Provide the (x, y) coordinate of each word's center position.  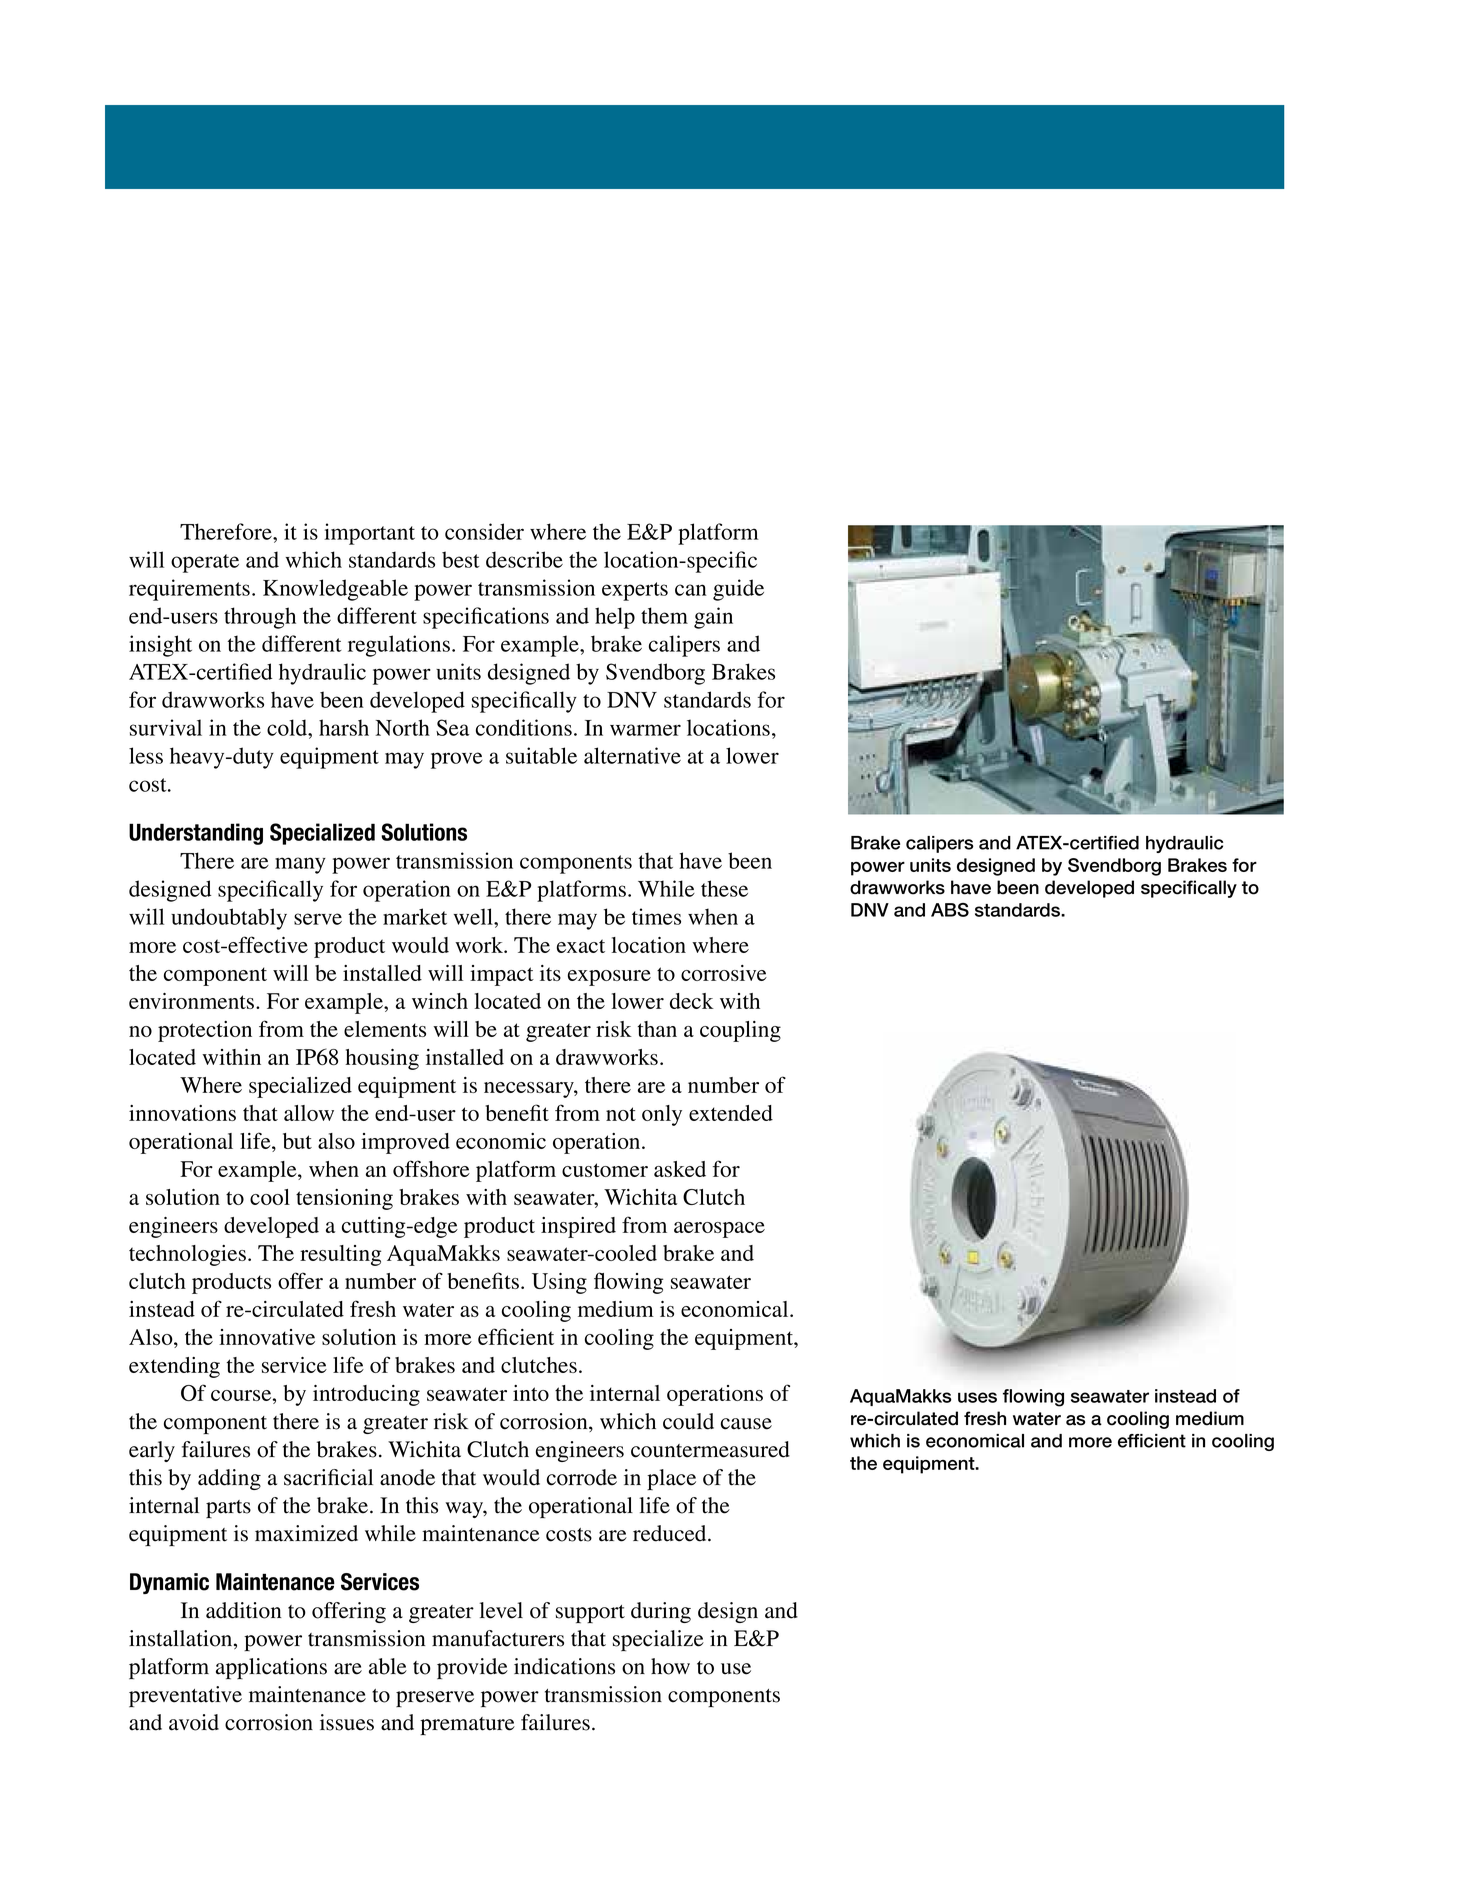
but (297, 1141)
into (531, 1393)
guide (738, 590)
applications (271, 1668)
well (474, 916)
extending (174, 1367)
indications (564, 1666)
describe (524, 559)
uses (977, 1397)
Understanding (196, 834)
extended (731, 1113)
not (621, 1114)
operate (205, 563)
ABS (950, 910)
